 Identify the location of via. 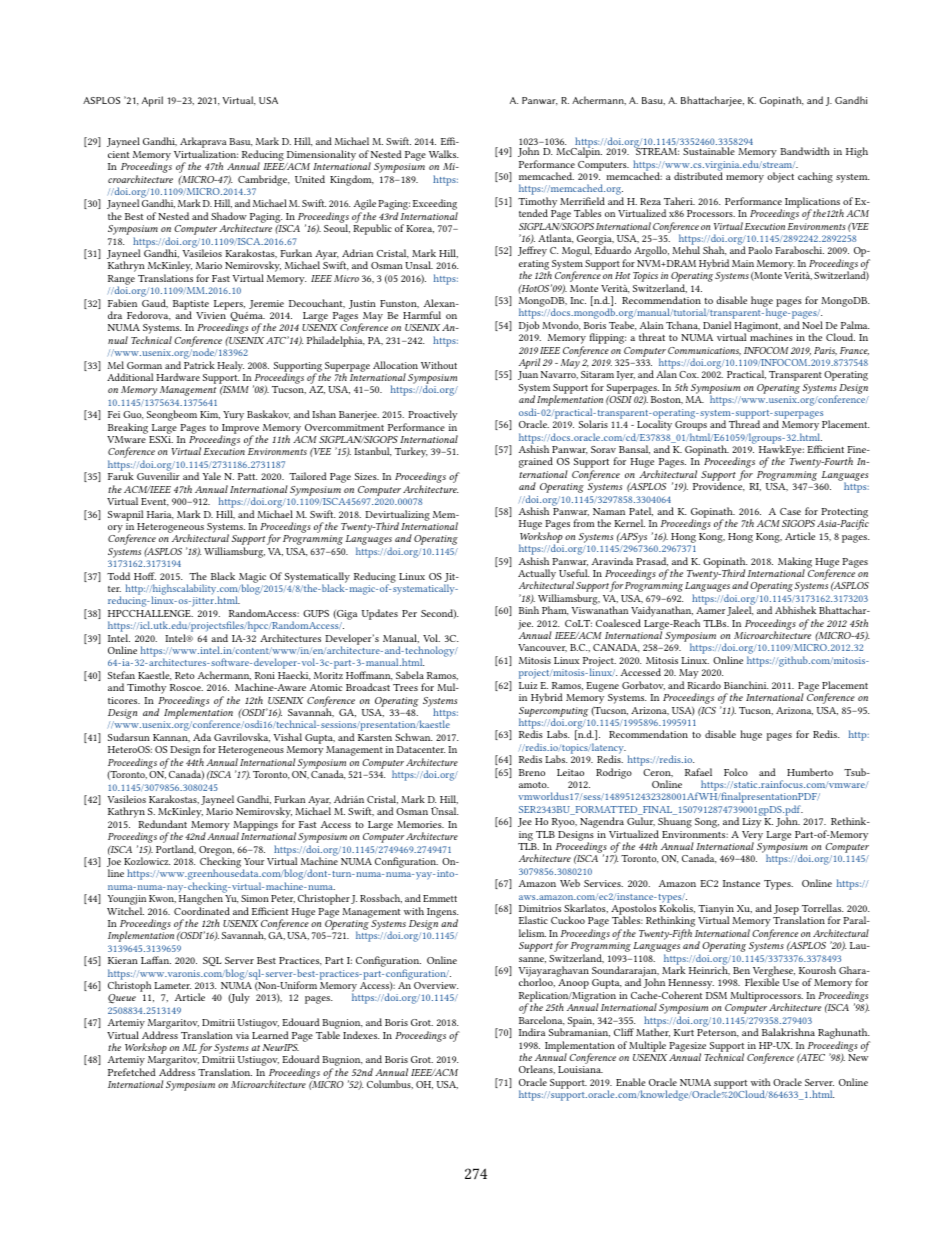
(242, 1035).
